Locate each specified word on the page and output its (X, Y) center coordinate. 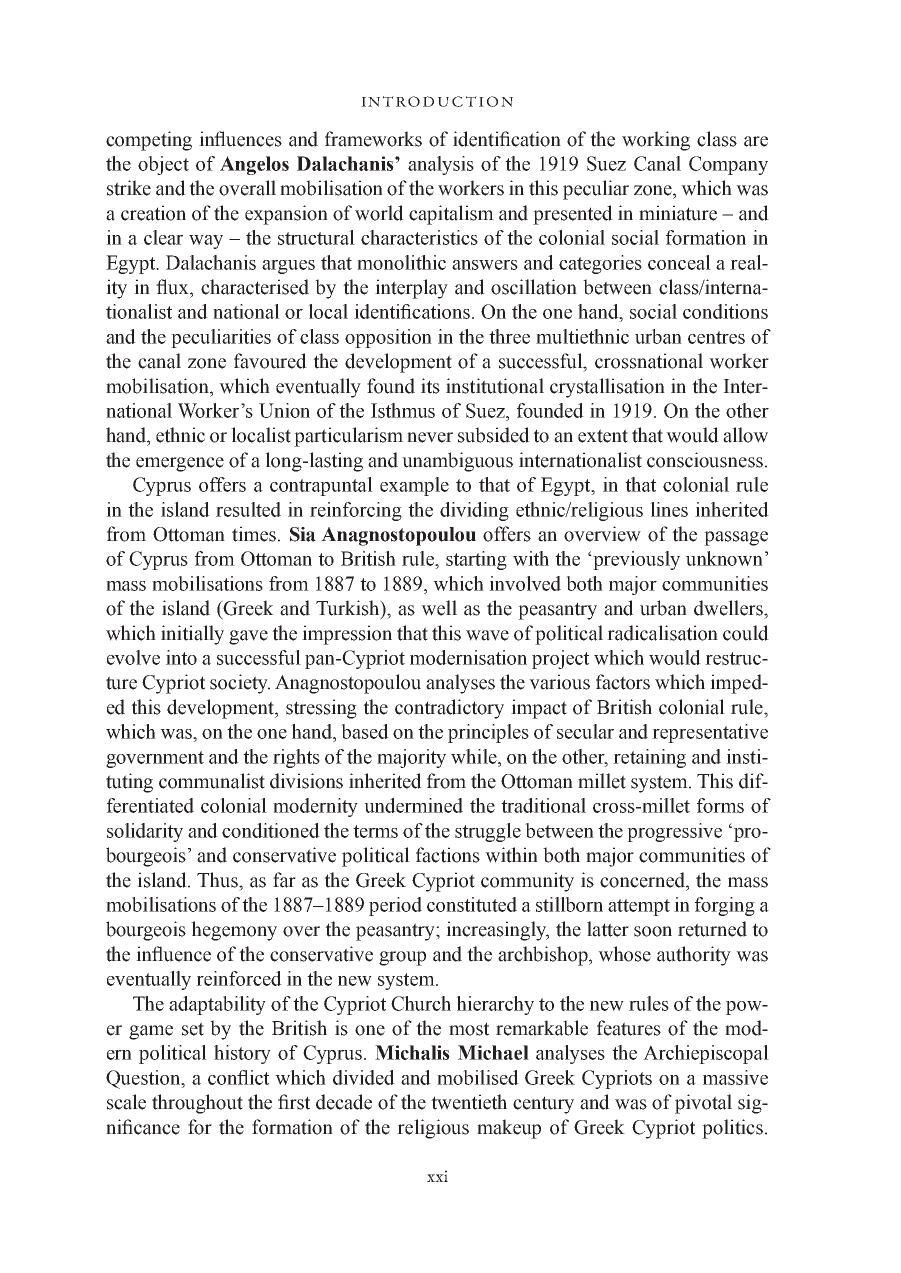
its (430, 386)
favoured (270, 361)
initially (192, 635)
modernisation (468, 657)
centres (716, 337)
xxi (437, 1176)
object (163, 165)
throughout (197, 1104)
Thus (218, 880)
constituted (472, 904)
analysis (441, 165)
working (656, 141)
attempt (639, 907)
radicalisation (662, 633)
